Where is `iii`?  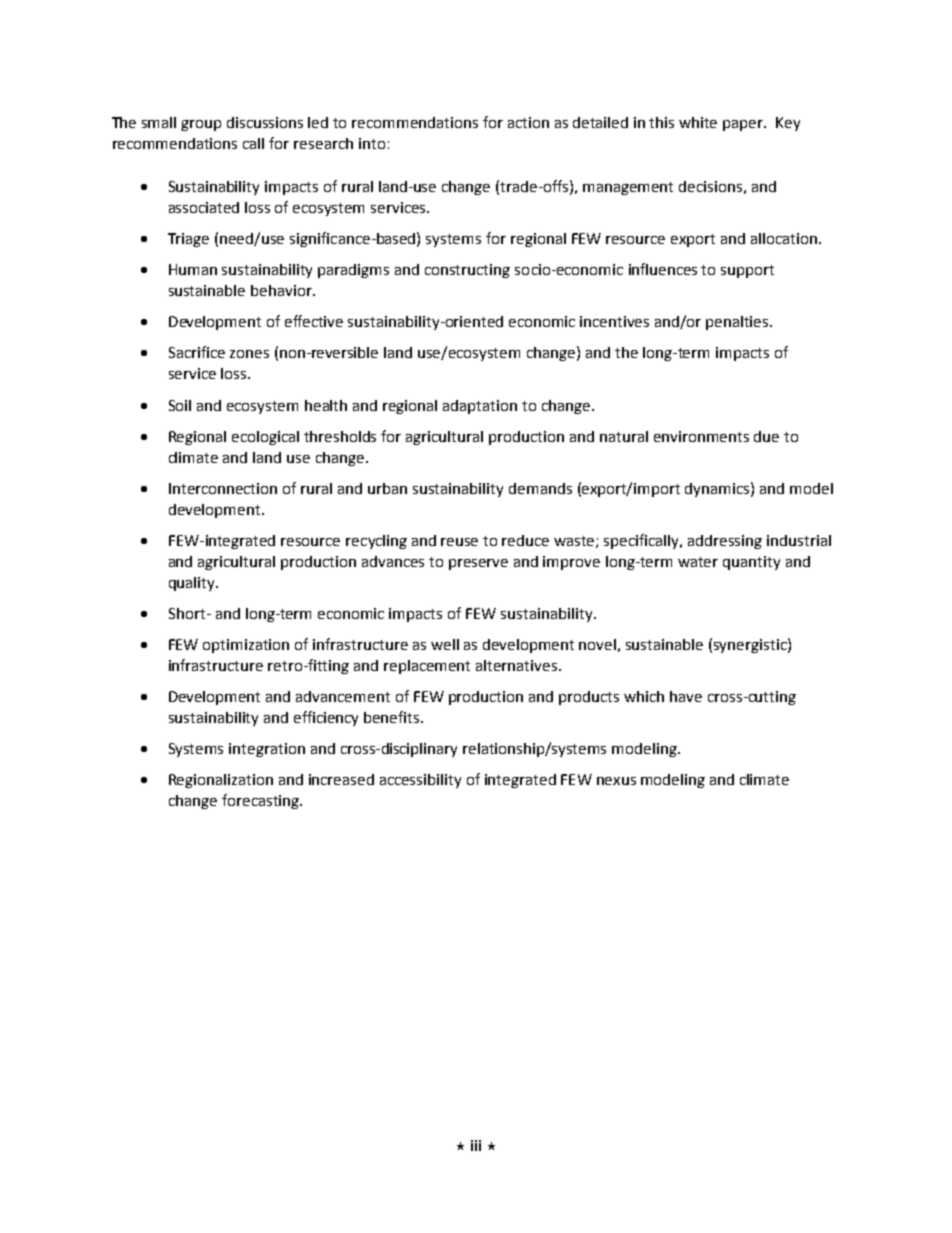 iii is located at coordinates (476, 1145).
